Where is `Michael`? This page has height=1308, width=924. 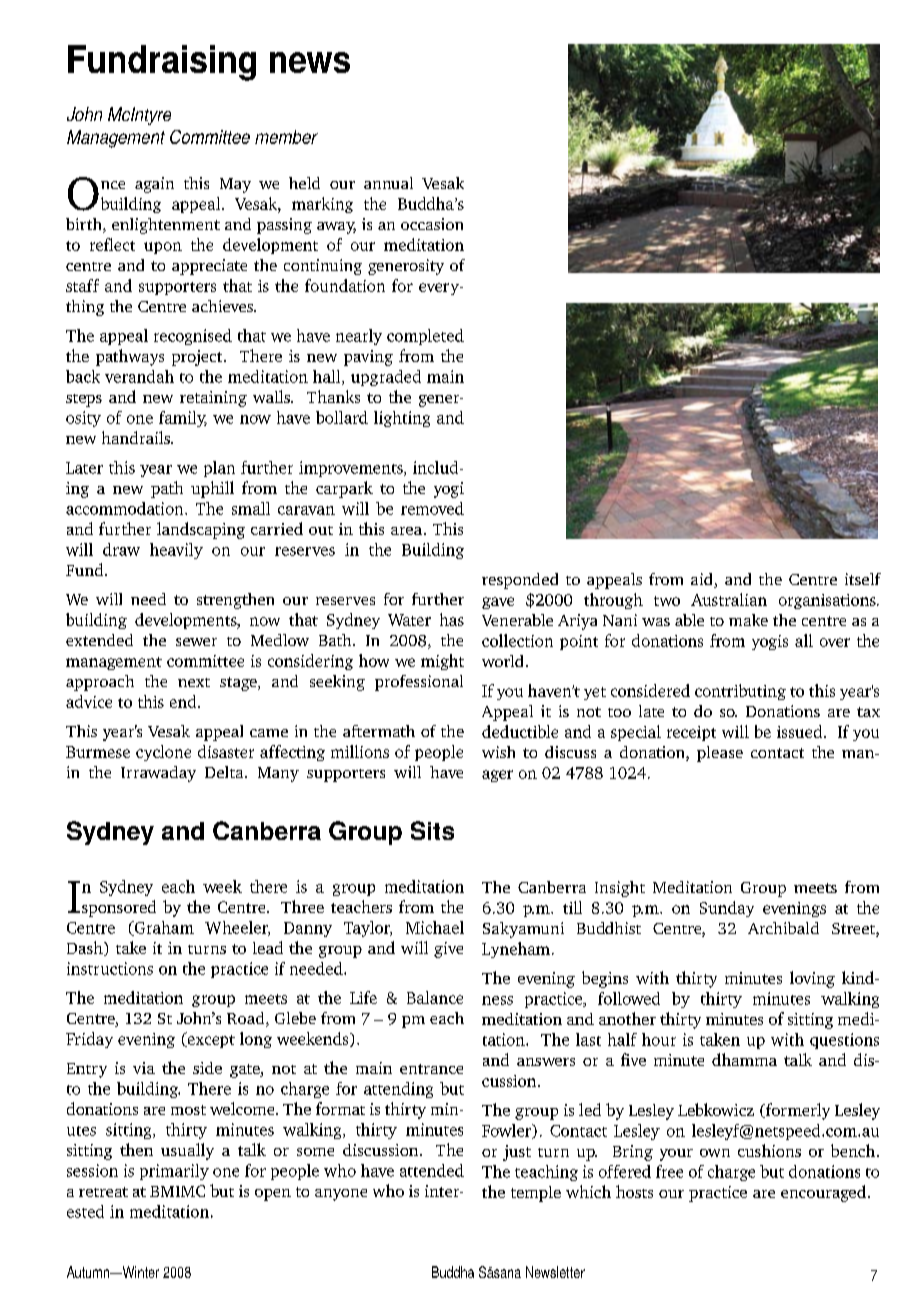
Michael is located at coordinates (435, 927).
